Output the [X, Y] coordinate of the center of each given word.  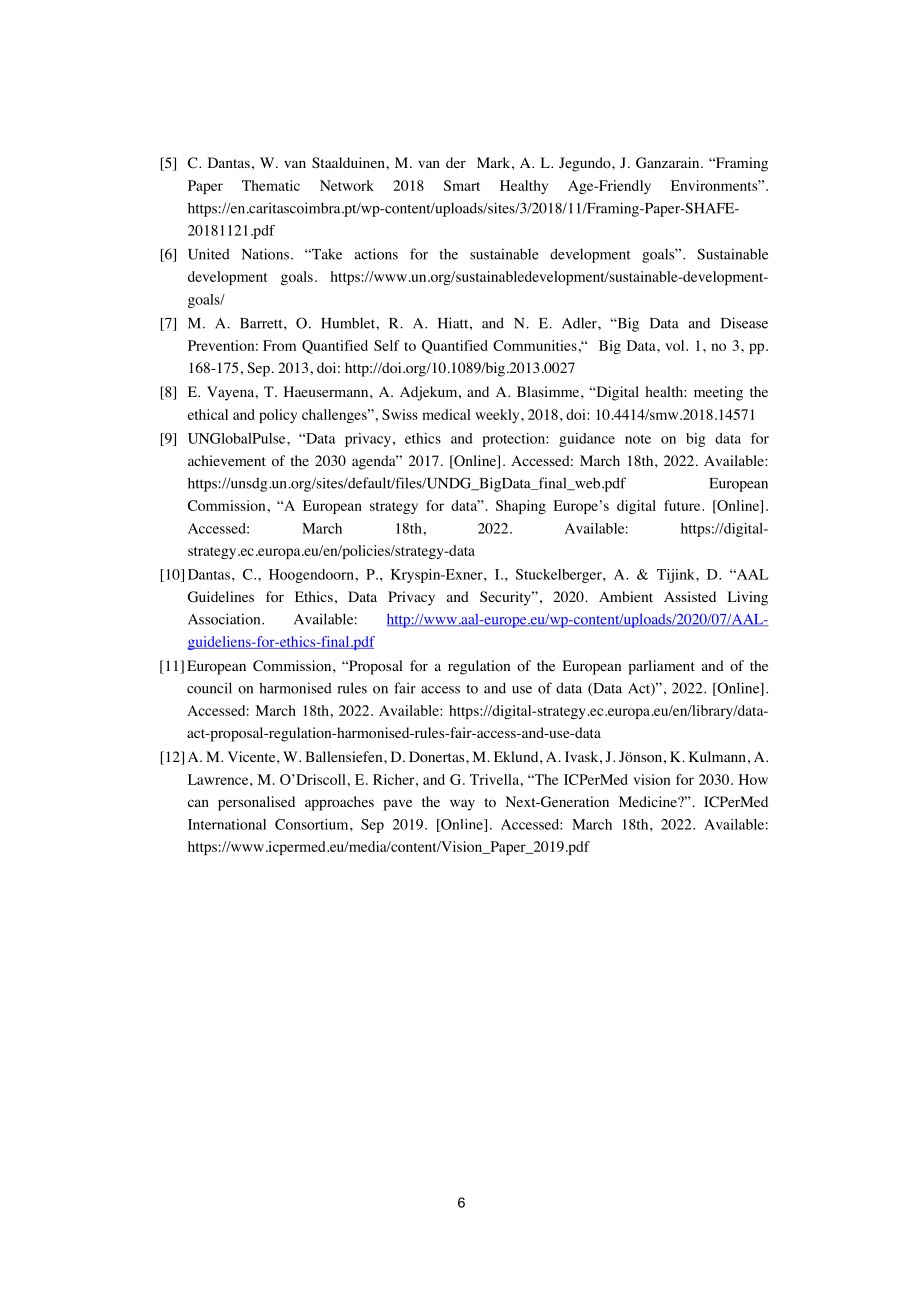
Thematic [271, 185]
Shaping [521, 507]
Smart [462, 185]
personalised [256, 803]
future [683, 505]
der [456, 162]
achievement [227, 460]
